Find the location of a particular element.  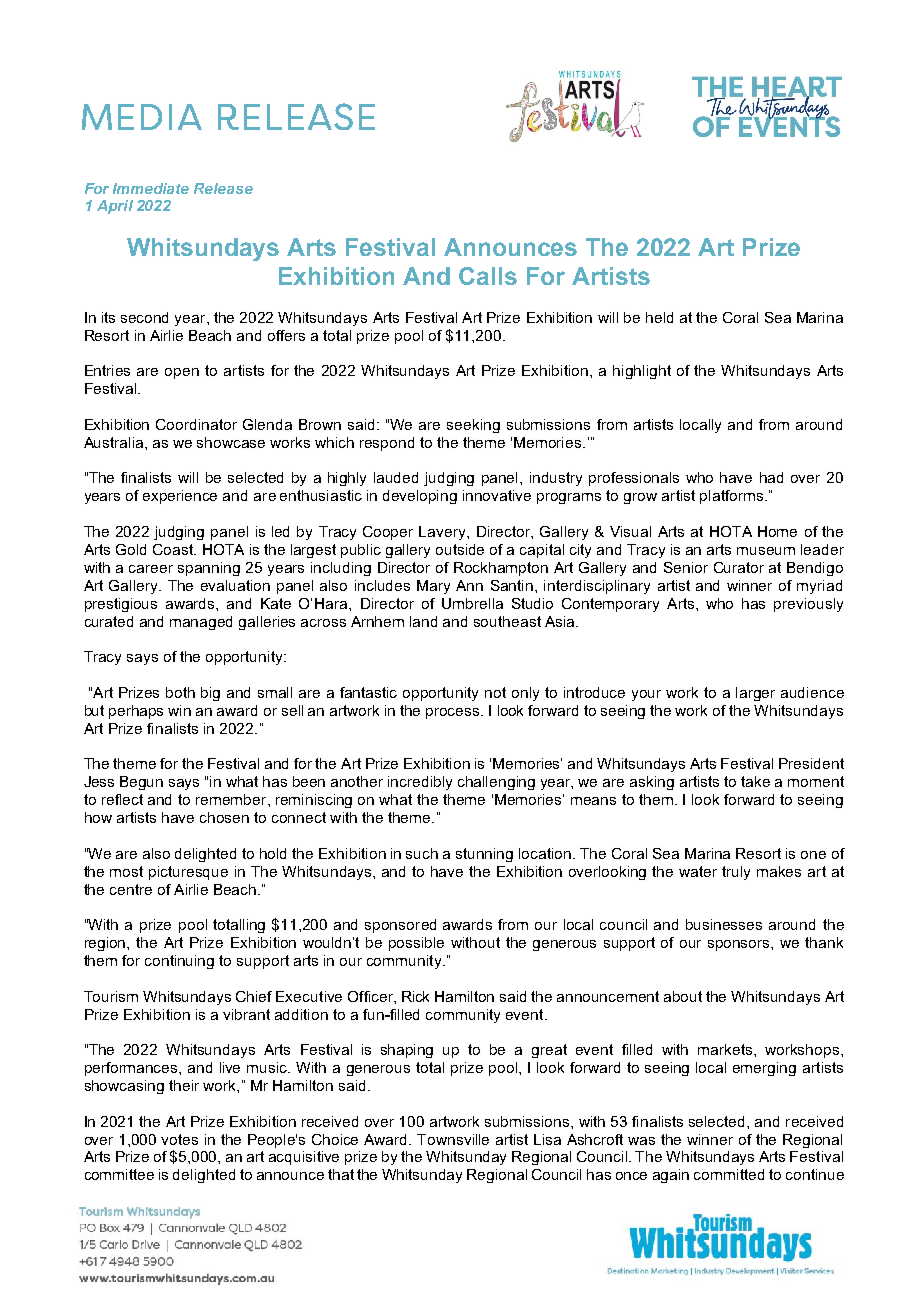

votes is located at coordinates (179, 1139).
